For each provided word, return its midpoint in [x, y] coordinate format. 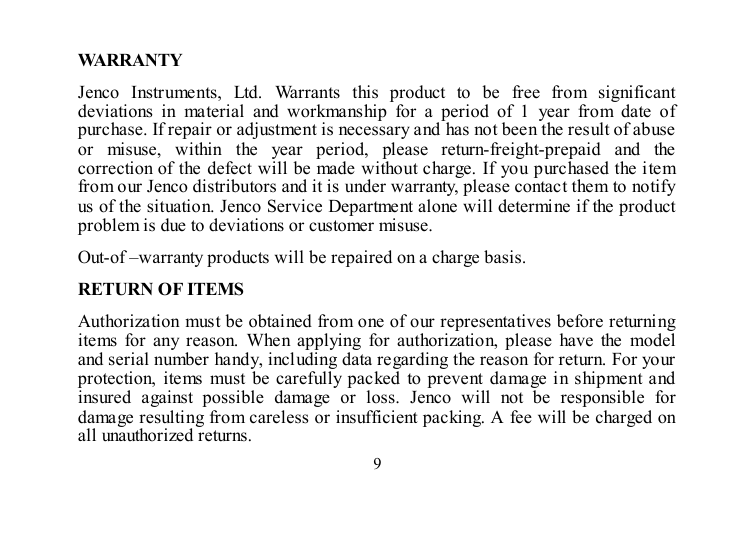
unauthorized [147, 434]
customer [341, 226]
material [214, 111]
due [173, 225]
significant [638, 95]
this [365, 92]
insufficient [377, 417]
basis [504, 257]
